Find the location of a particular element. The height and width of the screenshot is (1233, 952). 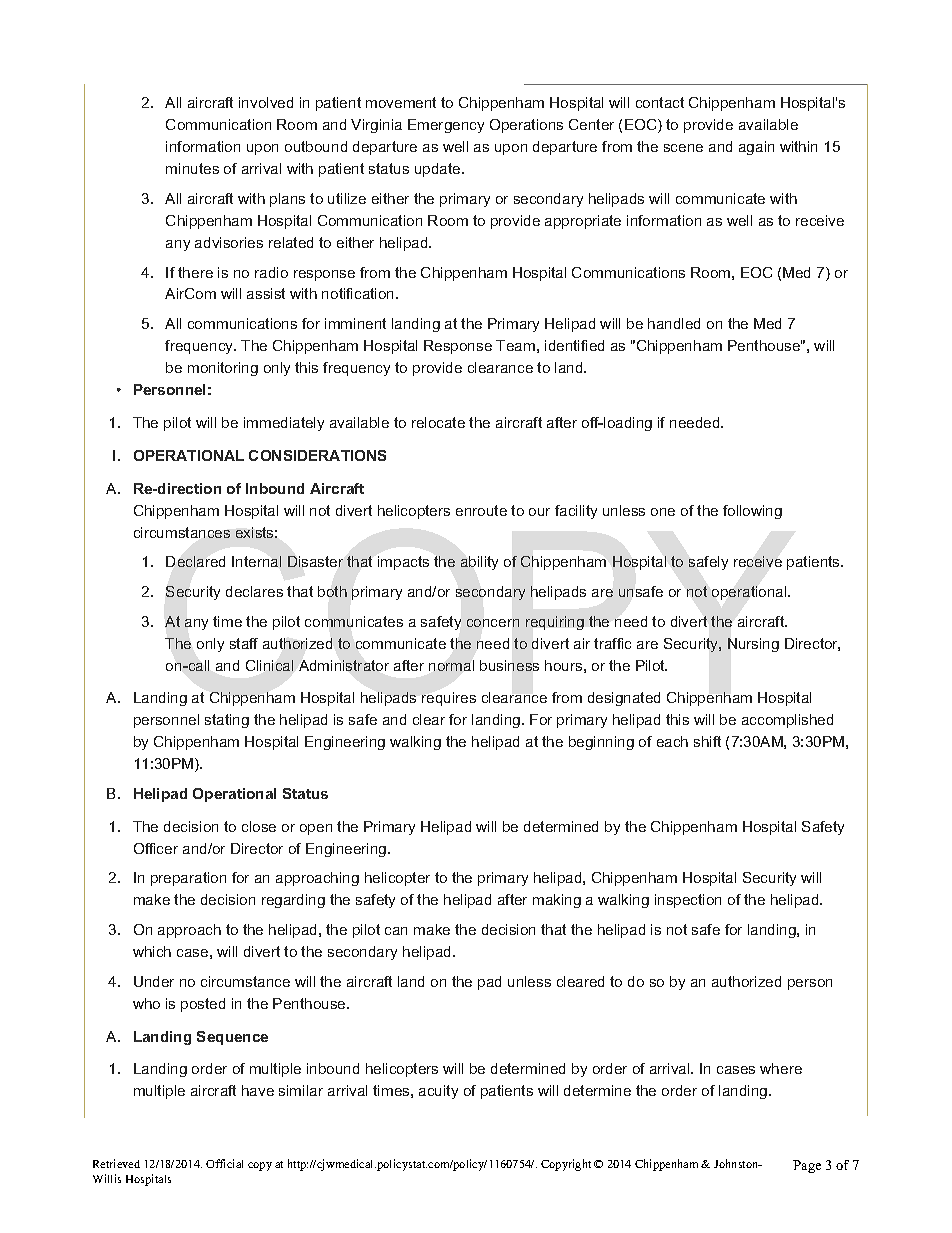

monitoring is located at coordinates (223, 369).
